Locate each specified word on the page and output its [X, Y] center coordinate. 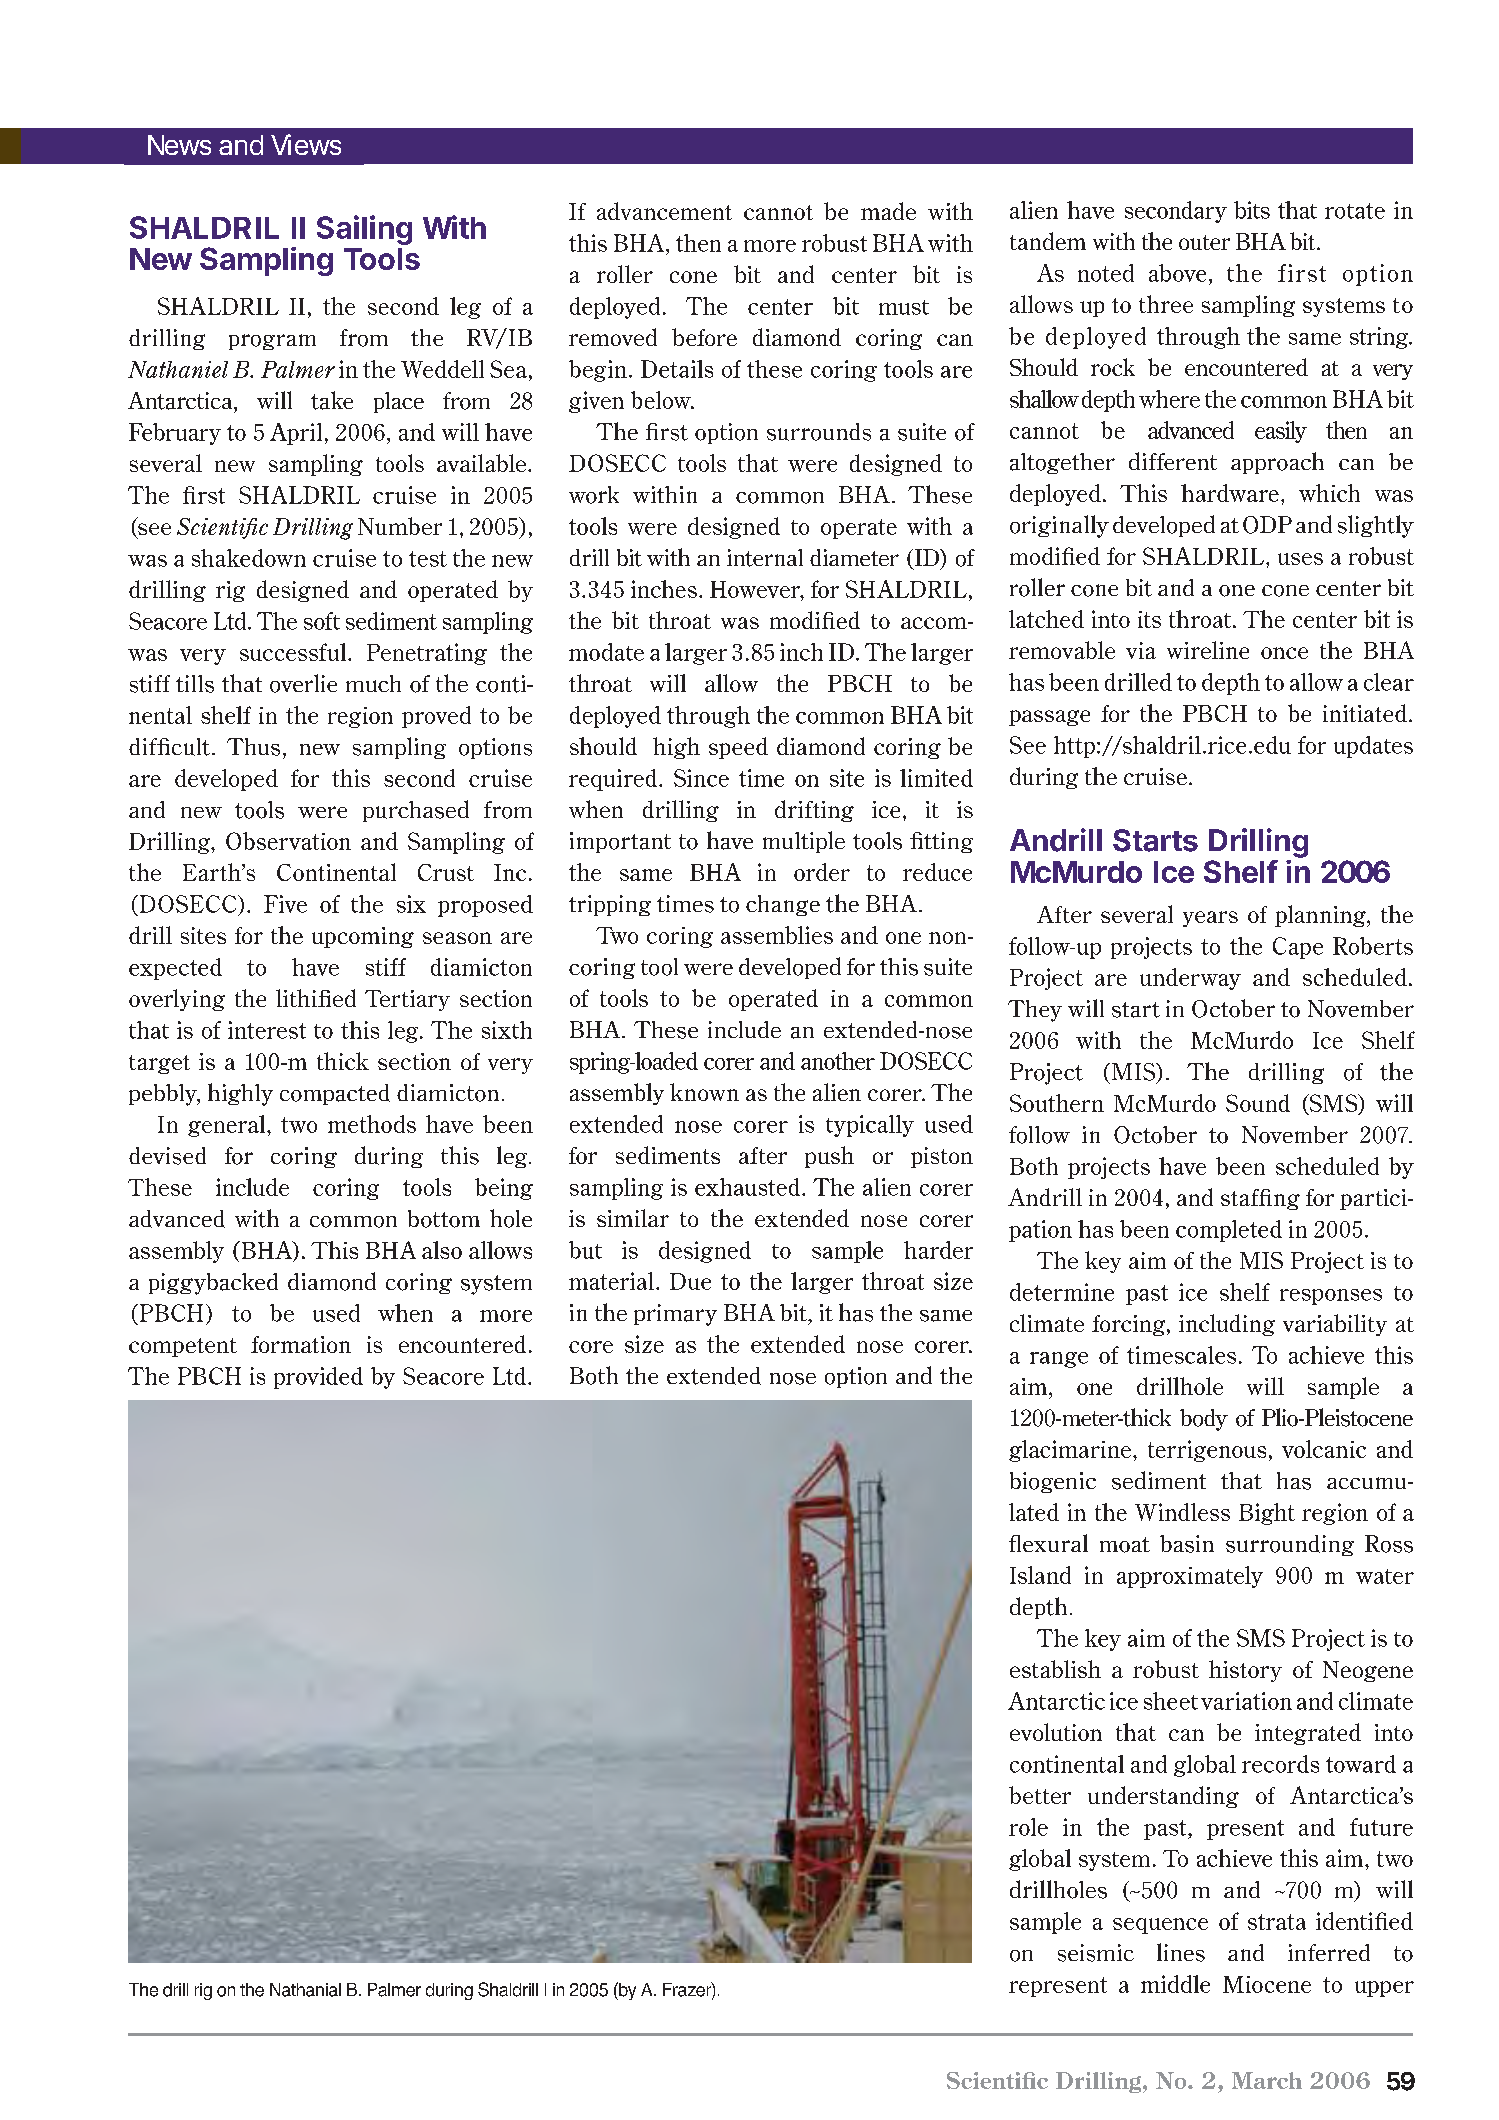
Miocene [1267, 1984]
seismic [1096, 1953]
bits [1252, 210]
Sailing [364, 230]
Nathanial [305, 1990]
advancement [664, 211]
